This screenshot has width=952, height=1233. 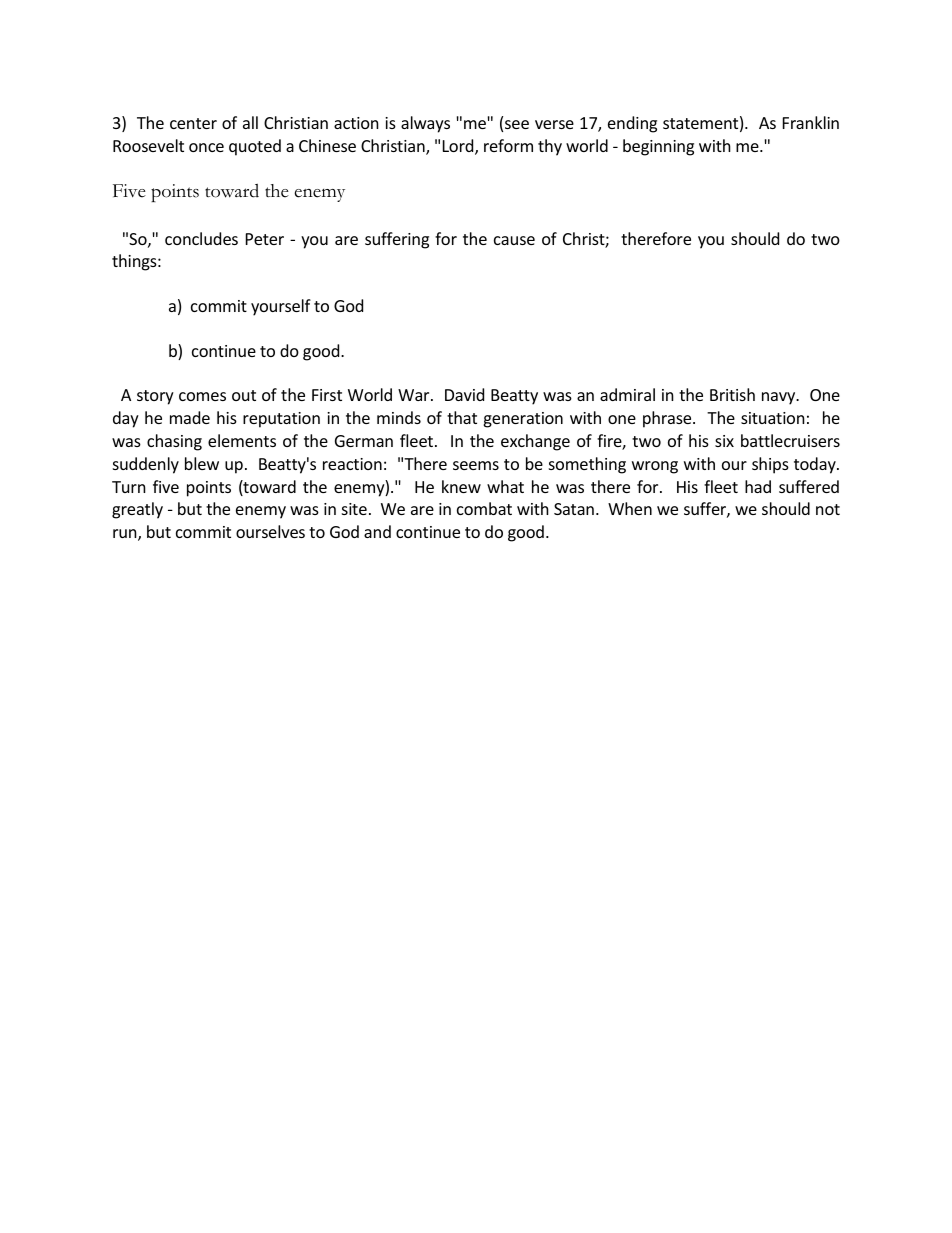 I want to click on British, so click(x=732, y=394).
